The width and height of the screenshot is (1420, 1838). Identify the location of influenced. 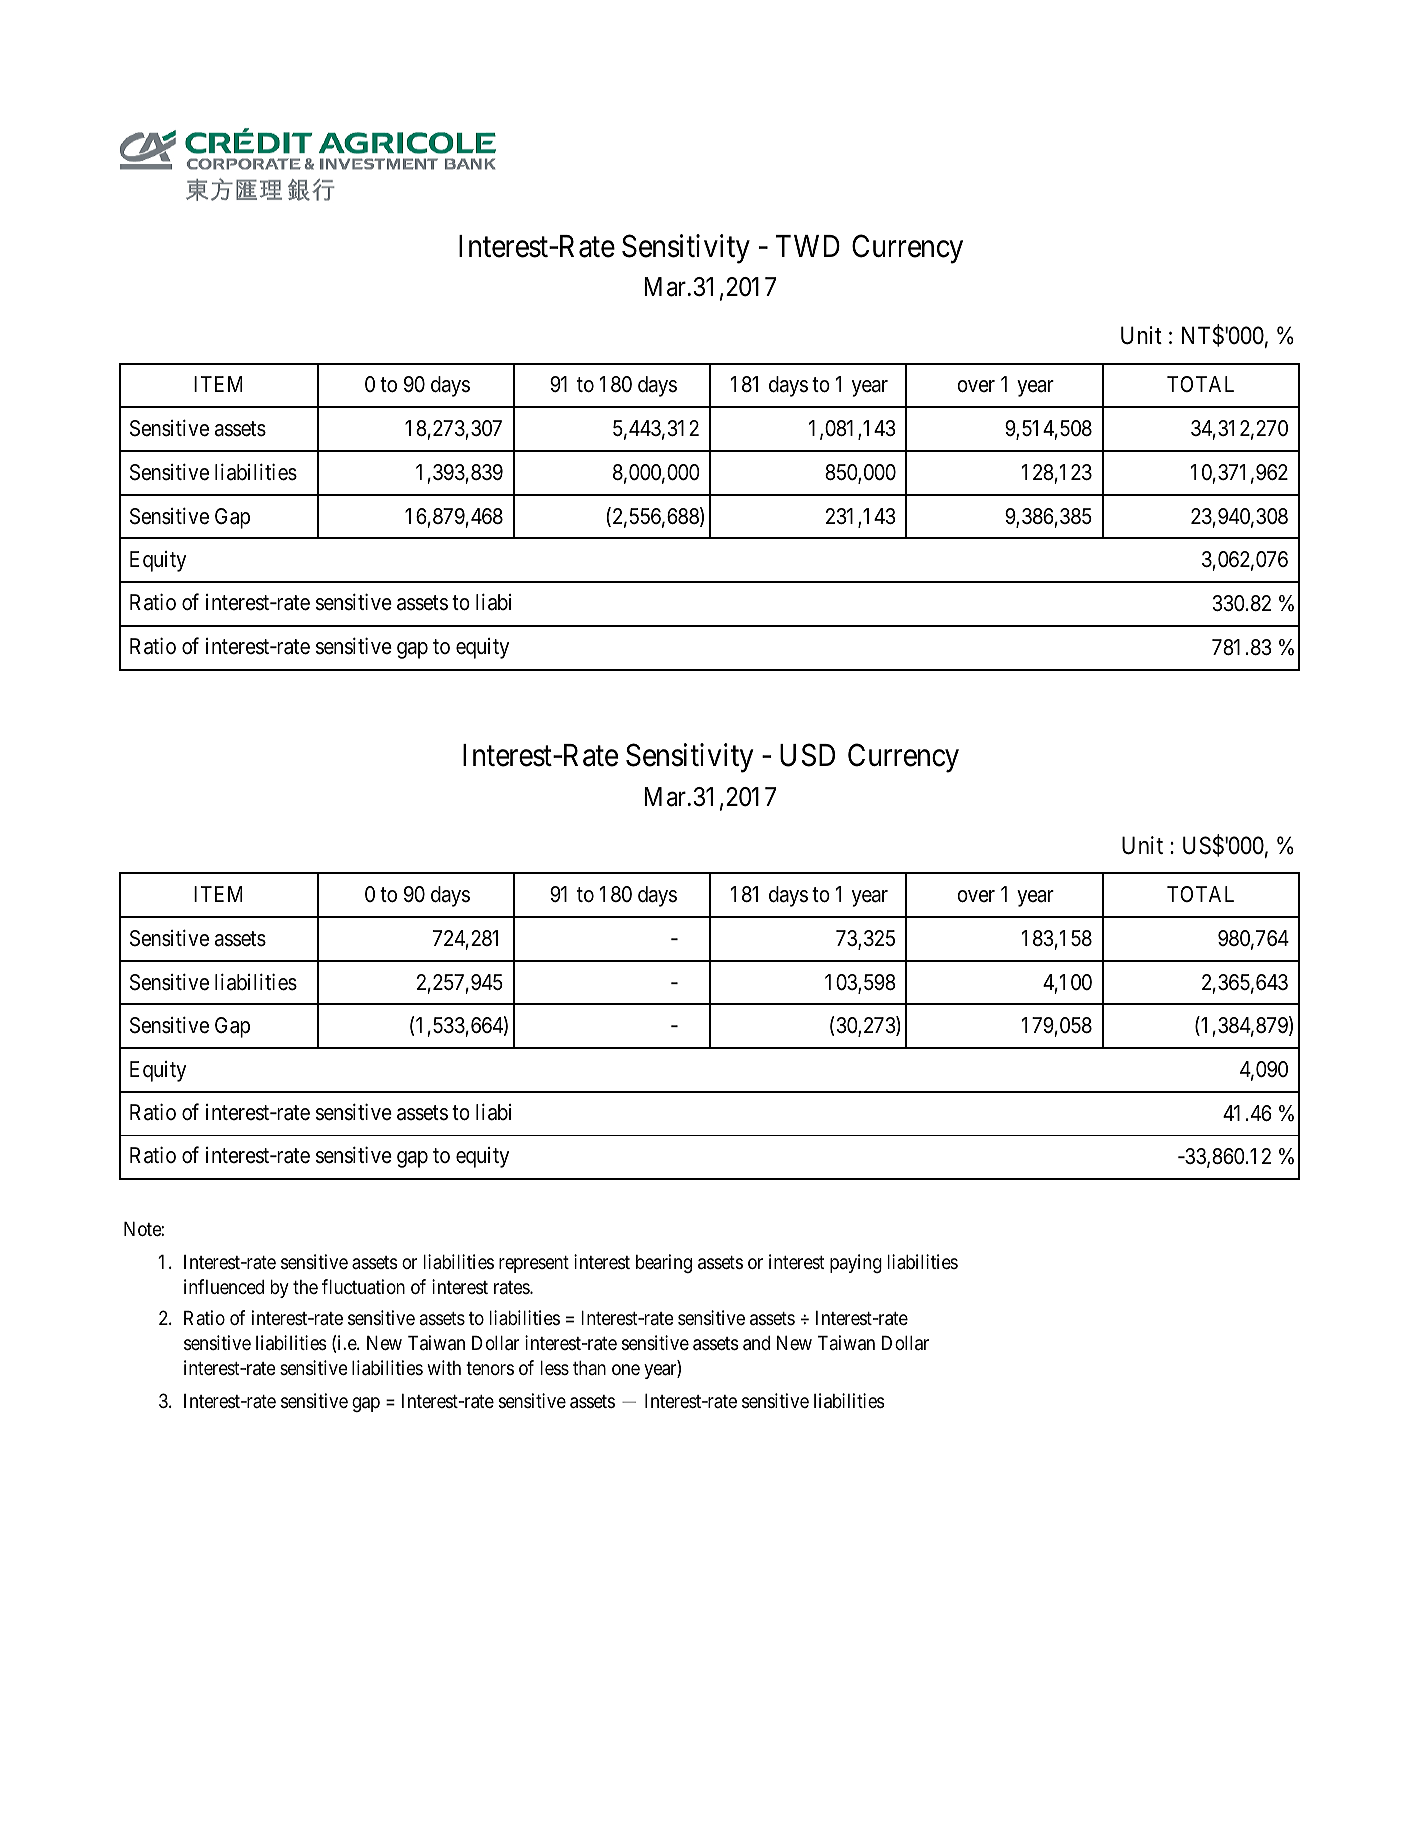
(224, 1286).
